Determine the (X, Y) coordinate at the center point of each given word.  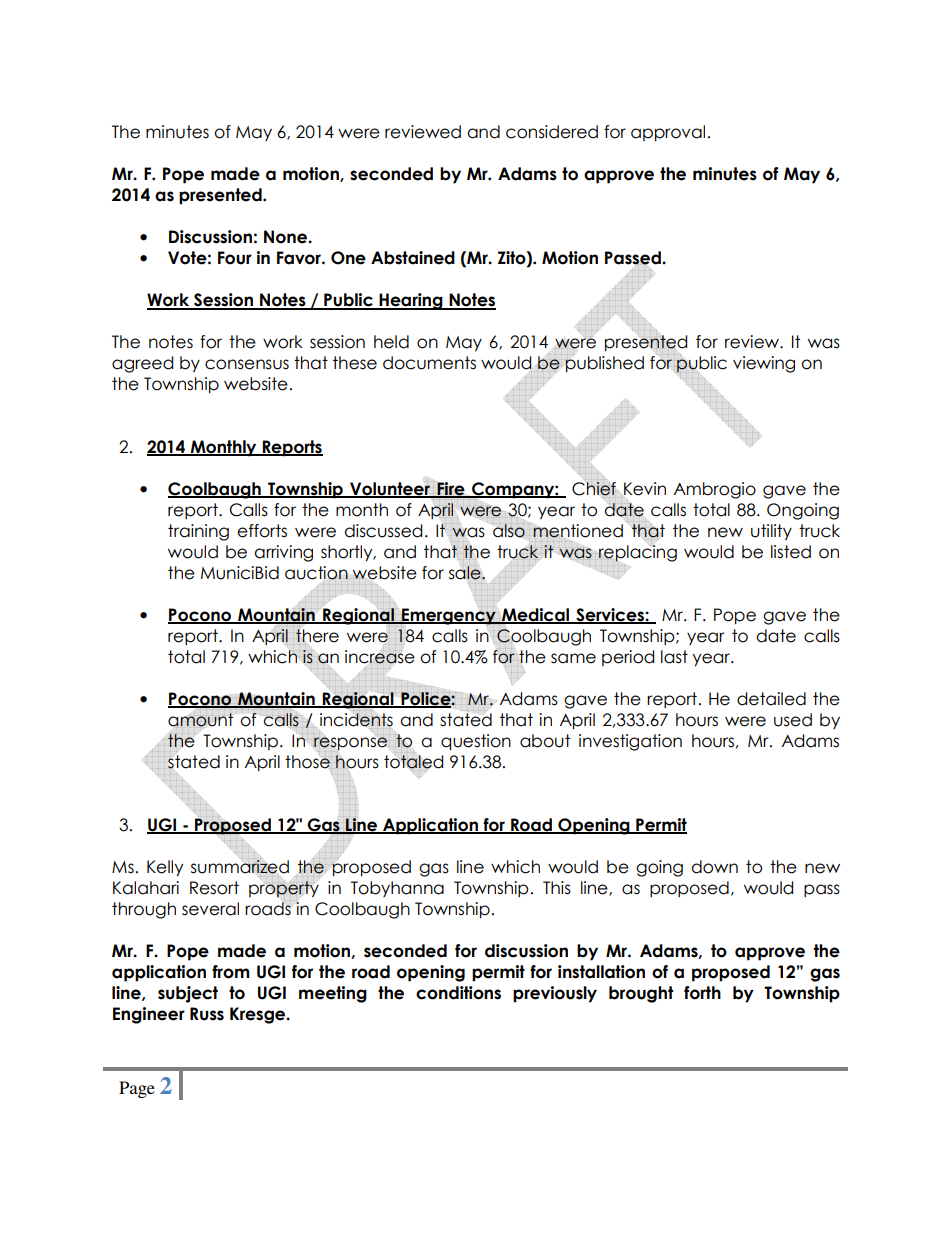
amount (200, 720)
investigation (630, 742)
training (198, 532)
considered (552, 132)
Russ (207, 1014)
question (476, 742)
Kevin (645, 489)
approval (668, 133)
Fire (451, 490)
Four (235, 258)
